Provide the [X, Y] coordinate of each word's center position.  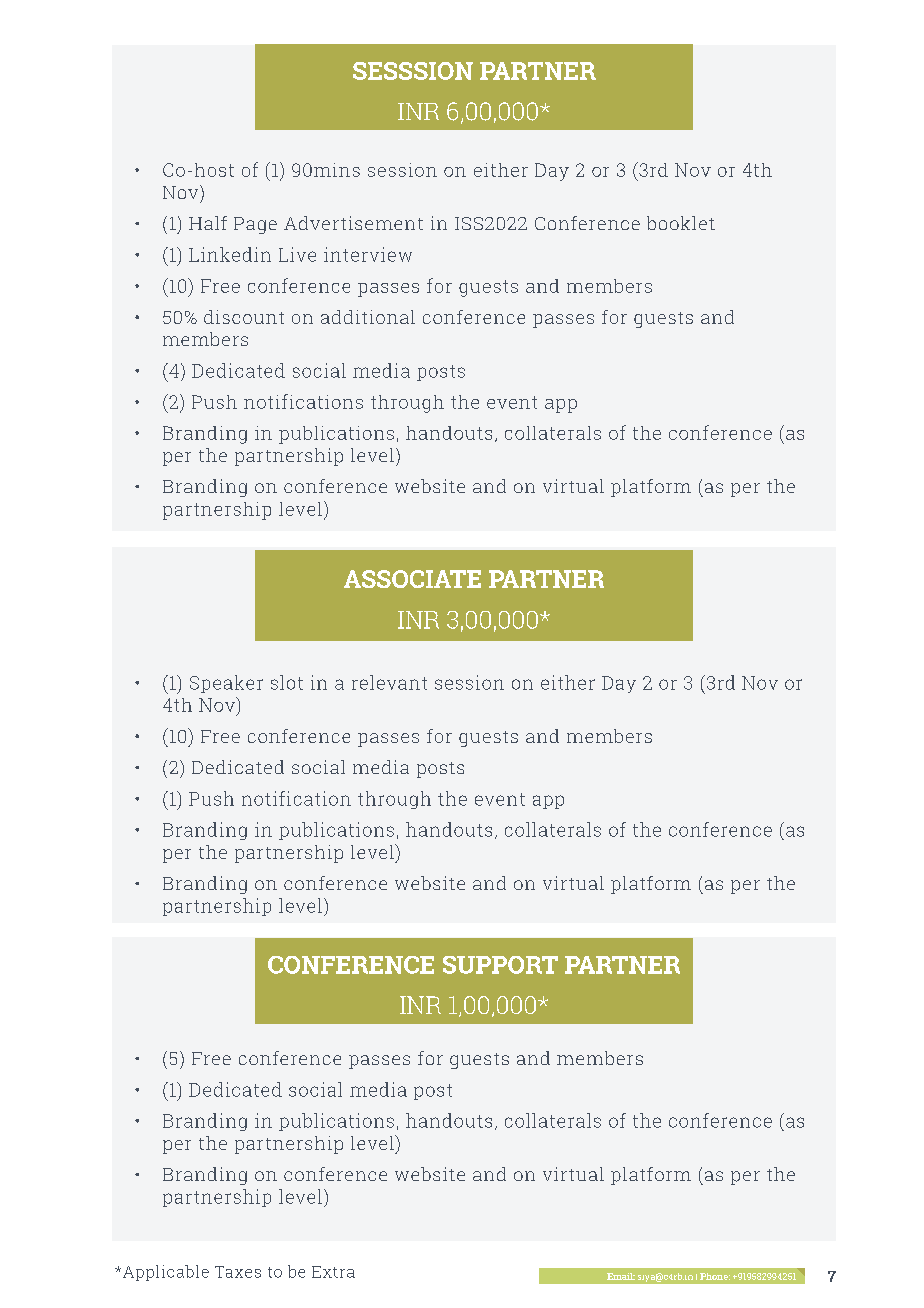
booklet [681, 223]
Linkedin [230, 254]
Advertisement [353, 223]
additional [368, 317]
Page [255, 225]
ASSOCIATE [412, 579]
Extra [333, 1272]
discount [244, 317]
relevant [389, 682]
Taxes [238, 1272]
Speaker [226, 684]
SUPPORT [500, 965]
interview [368, 254]
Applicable [166, 1273]
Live [297, 254]
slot [287, 682]
